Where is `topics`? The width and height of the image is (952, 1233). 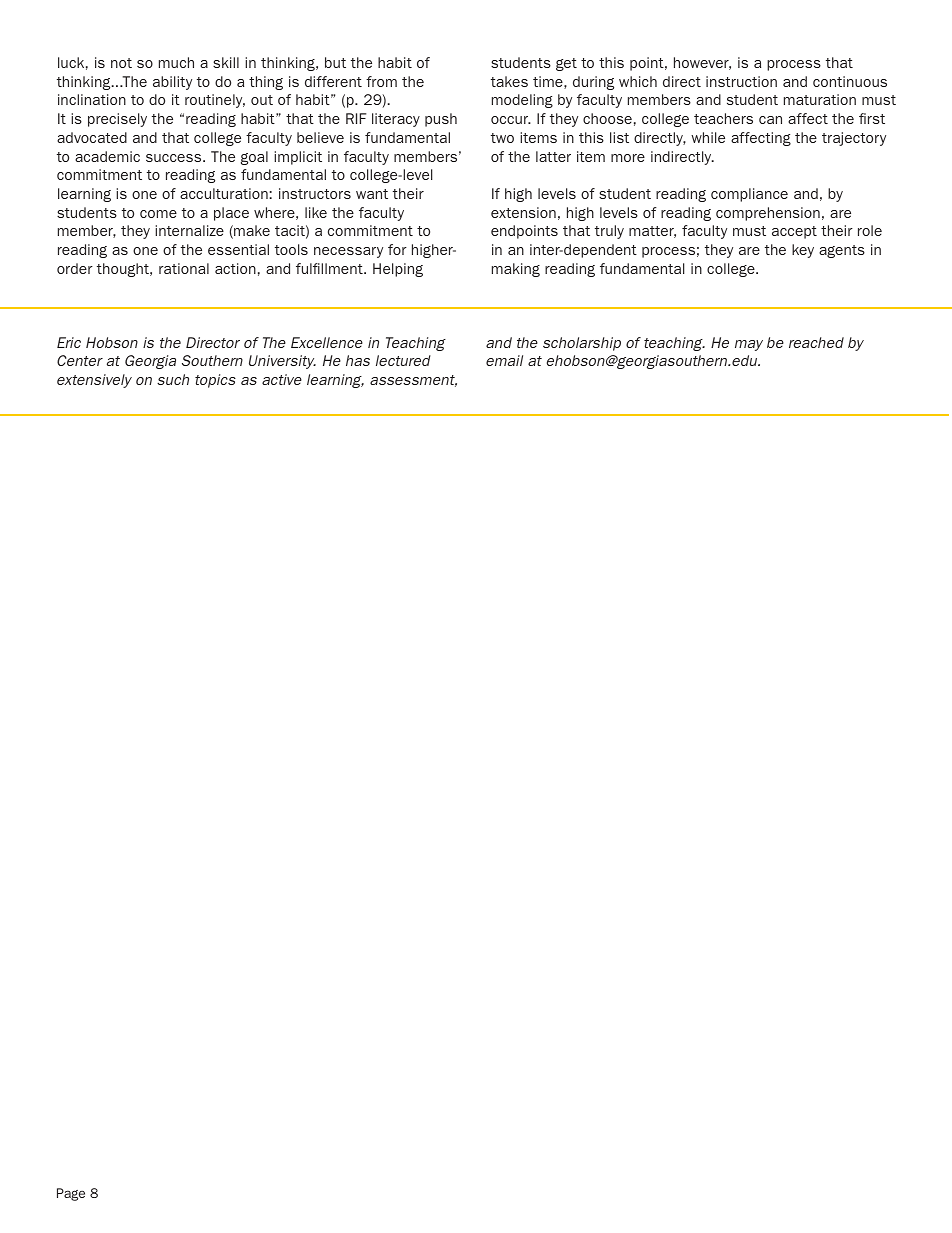 topics is located at coordinates (215, 381).
